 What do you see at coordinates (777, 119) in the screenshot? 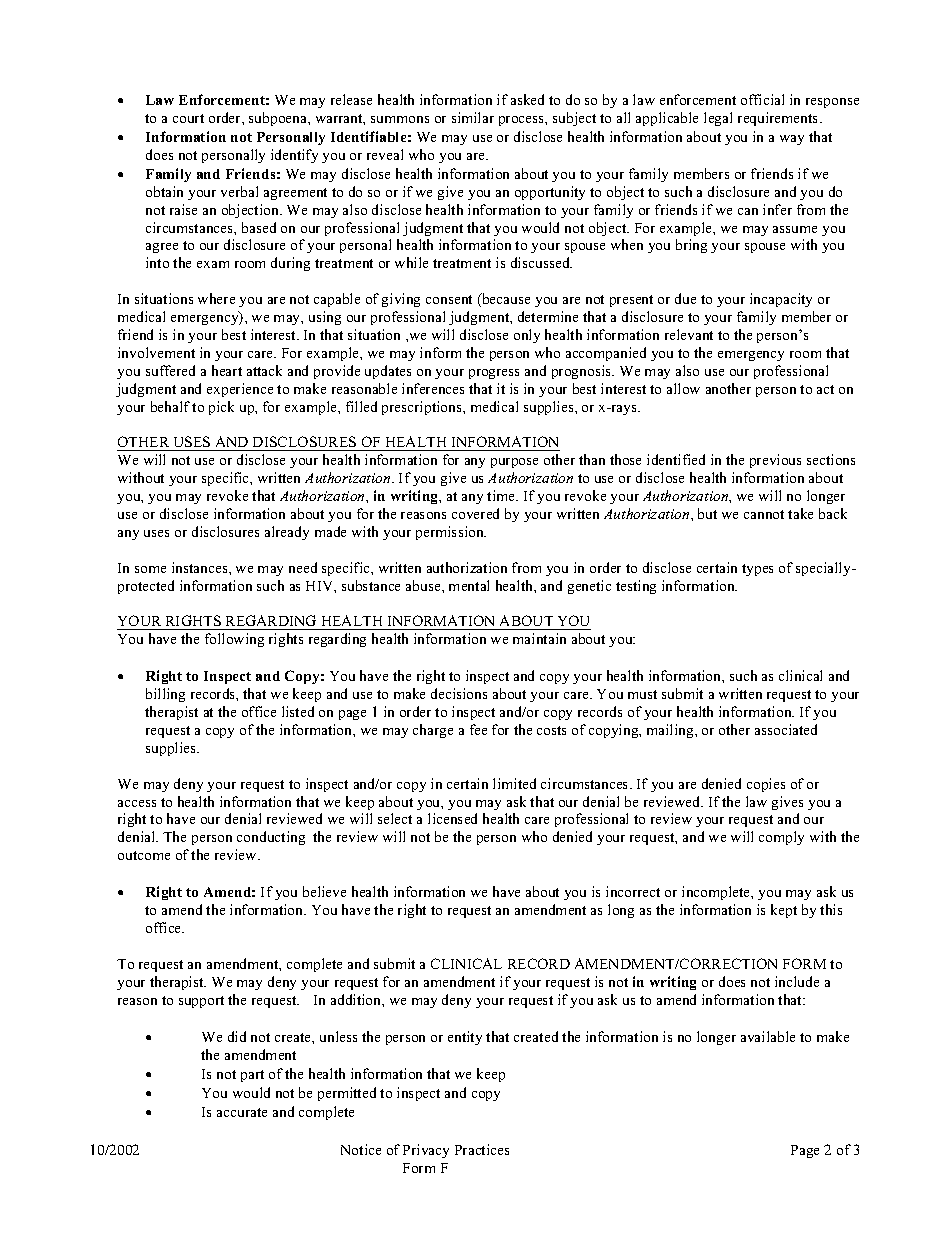
I see `requirements` at bounding box center [777, 119].
